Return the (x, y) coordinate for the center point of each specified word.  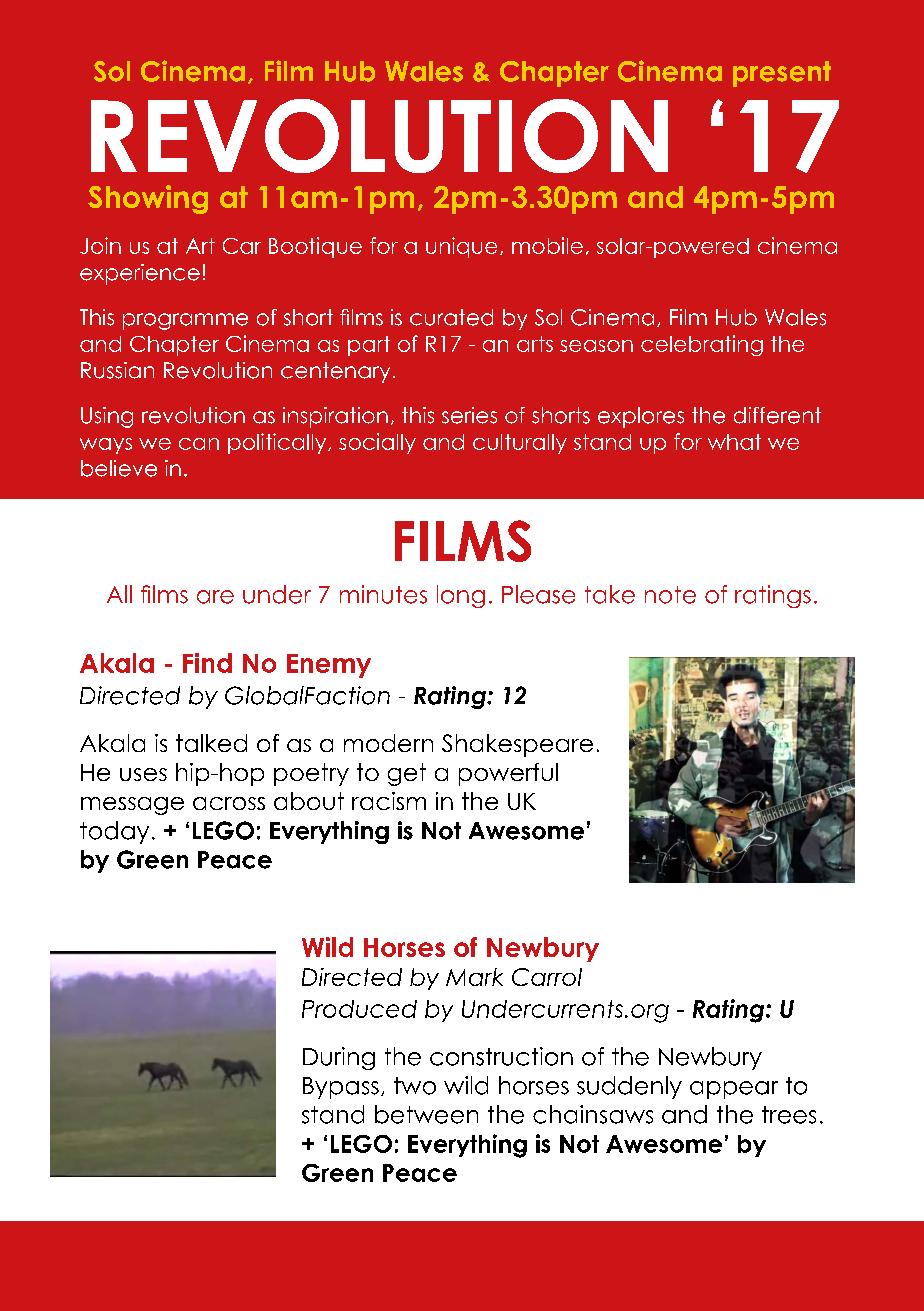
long (461, 596)
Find (207, 663)
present (782, 74)
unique (461, 247)
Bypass (341, 1088)
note (670, 595)
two (415, 1086)
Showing (148, 199)
